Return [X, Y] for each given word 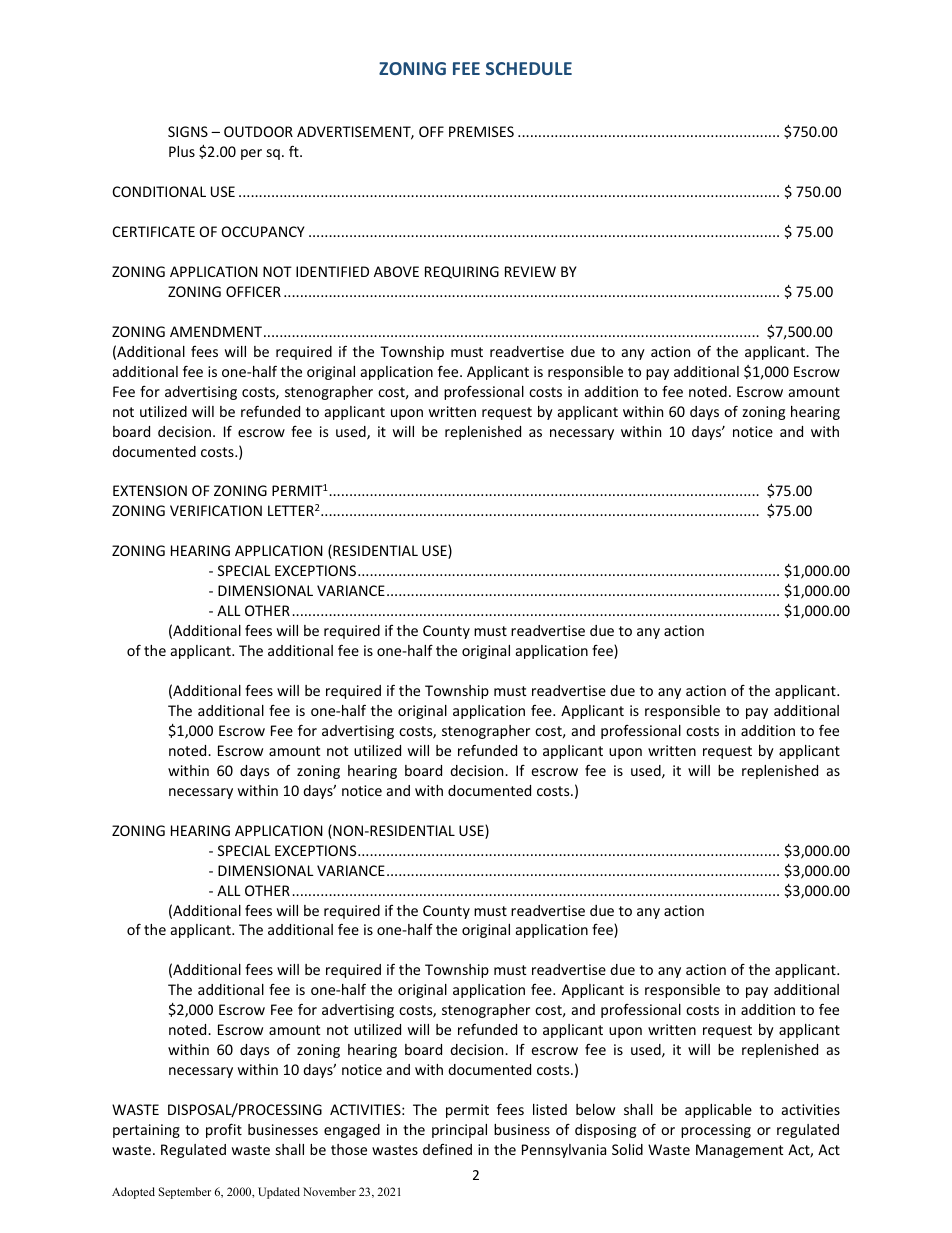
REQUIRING [462, 272]
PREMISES [481, 131]
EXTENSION [150, 490]
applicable [718, 1111]
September [185, 1193]
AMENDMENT [217, 331]
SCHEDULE [529, 68]
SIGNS [188, 131]
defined [447, 1149]
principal [459, 1131]
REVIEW [530, 271]
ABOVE [396, 271]
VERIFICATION [216, 510]
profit [224, 1130]
